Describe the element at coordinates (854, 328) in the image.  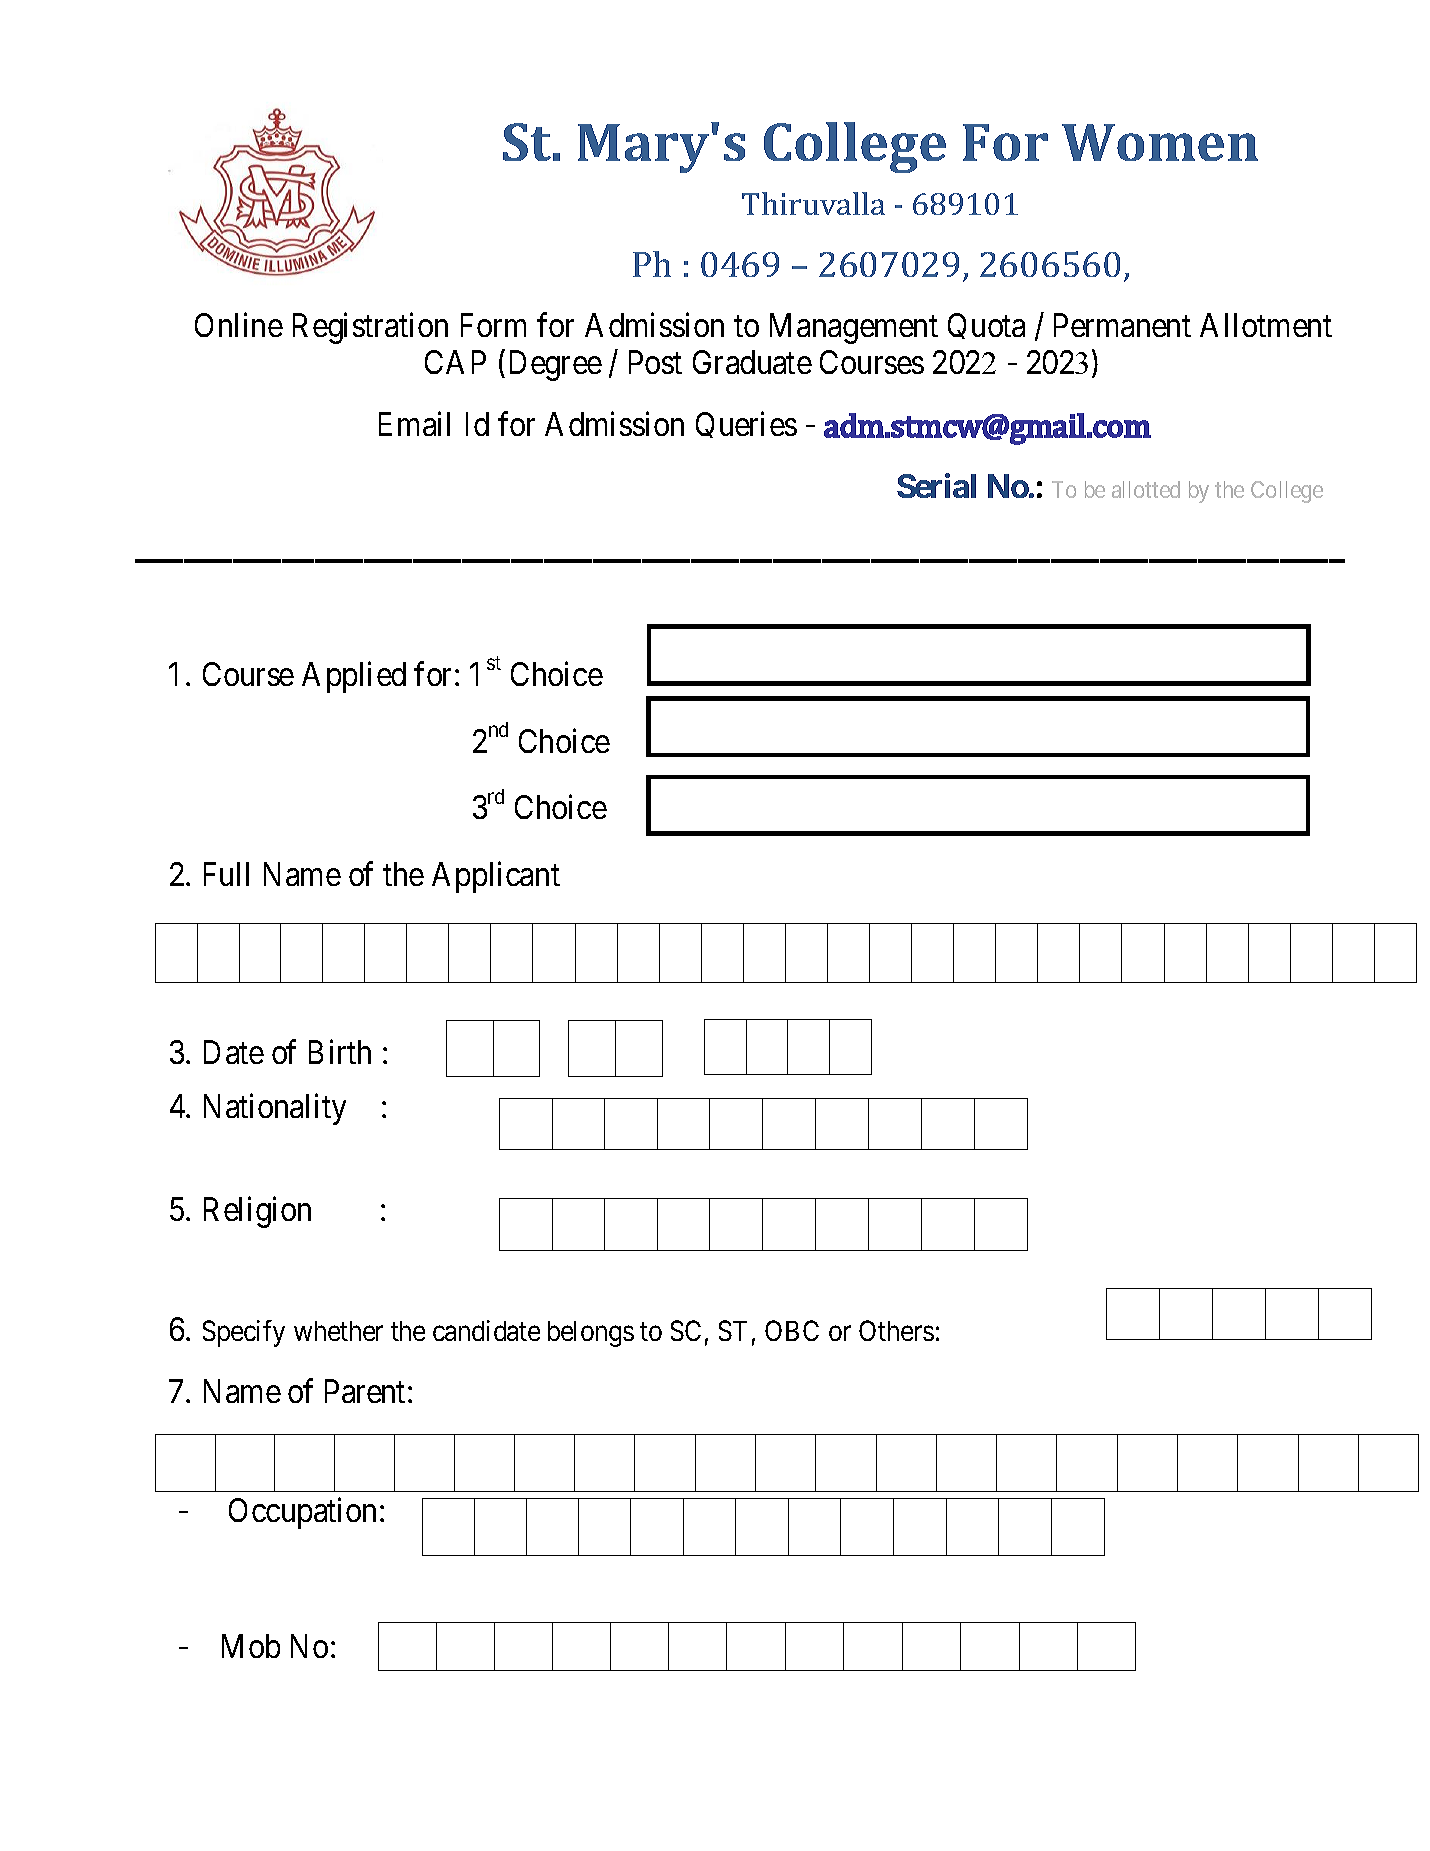
I see `Management` at that location.
